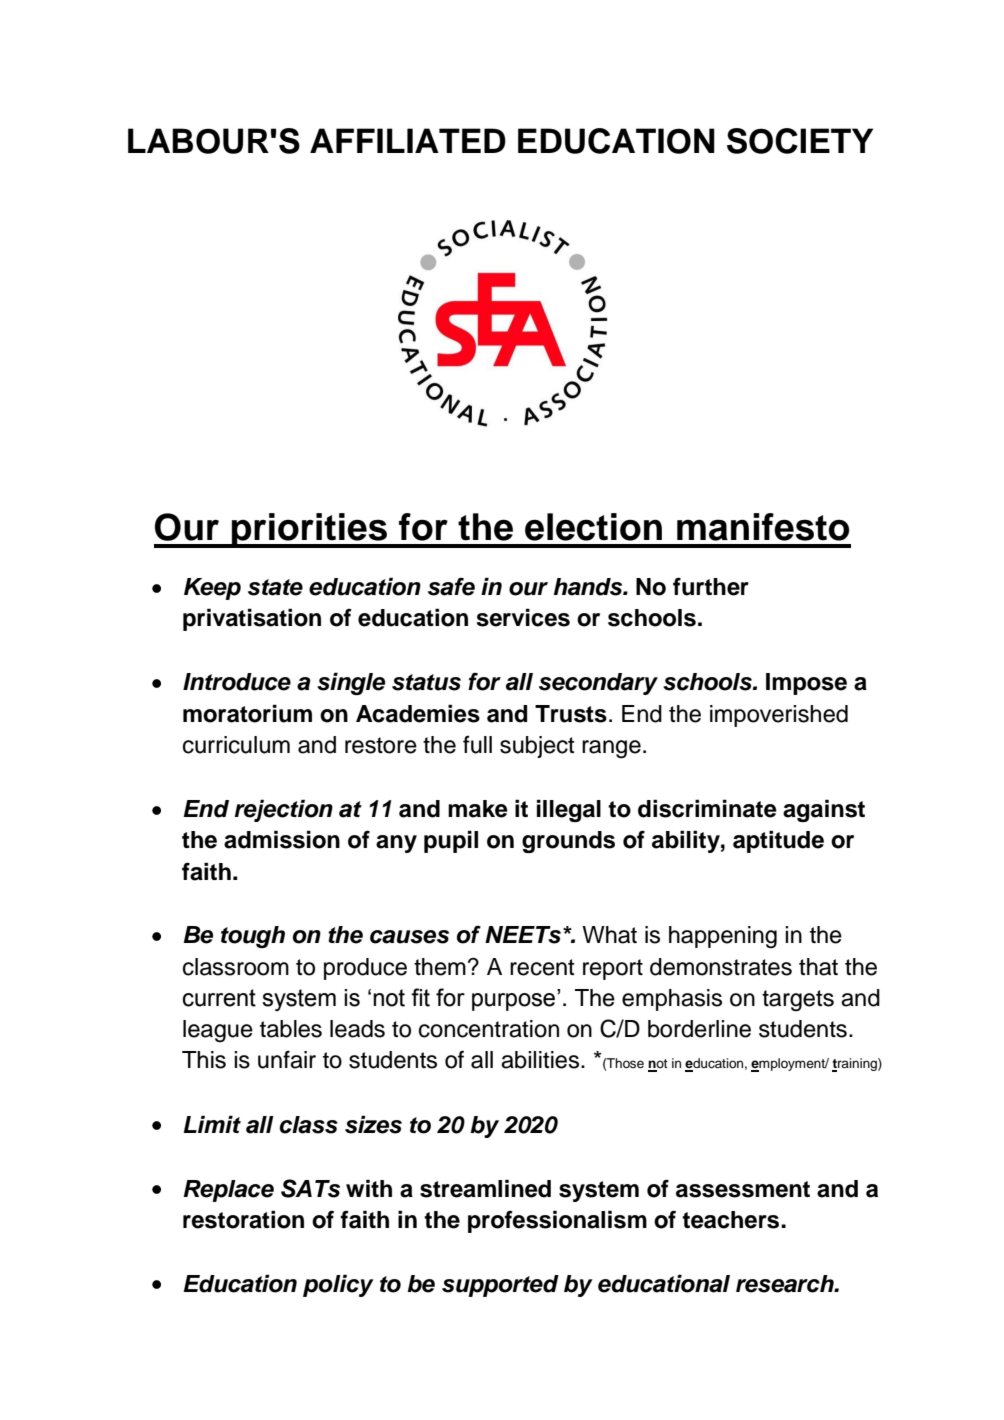 The height and width of the document is (1420, 1004). Describe the element at coordinates (763, 527) in the document. I see `manifesto` at that location.
